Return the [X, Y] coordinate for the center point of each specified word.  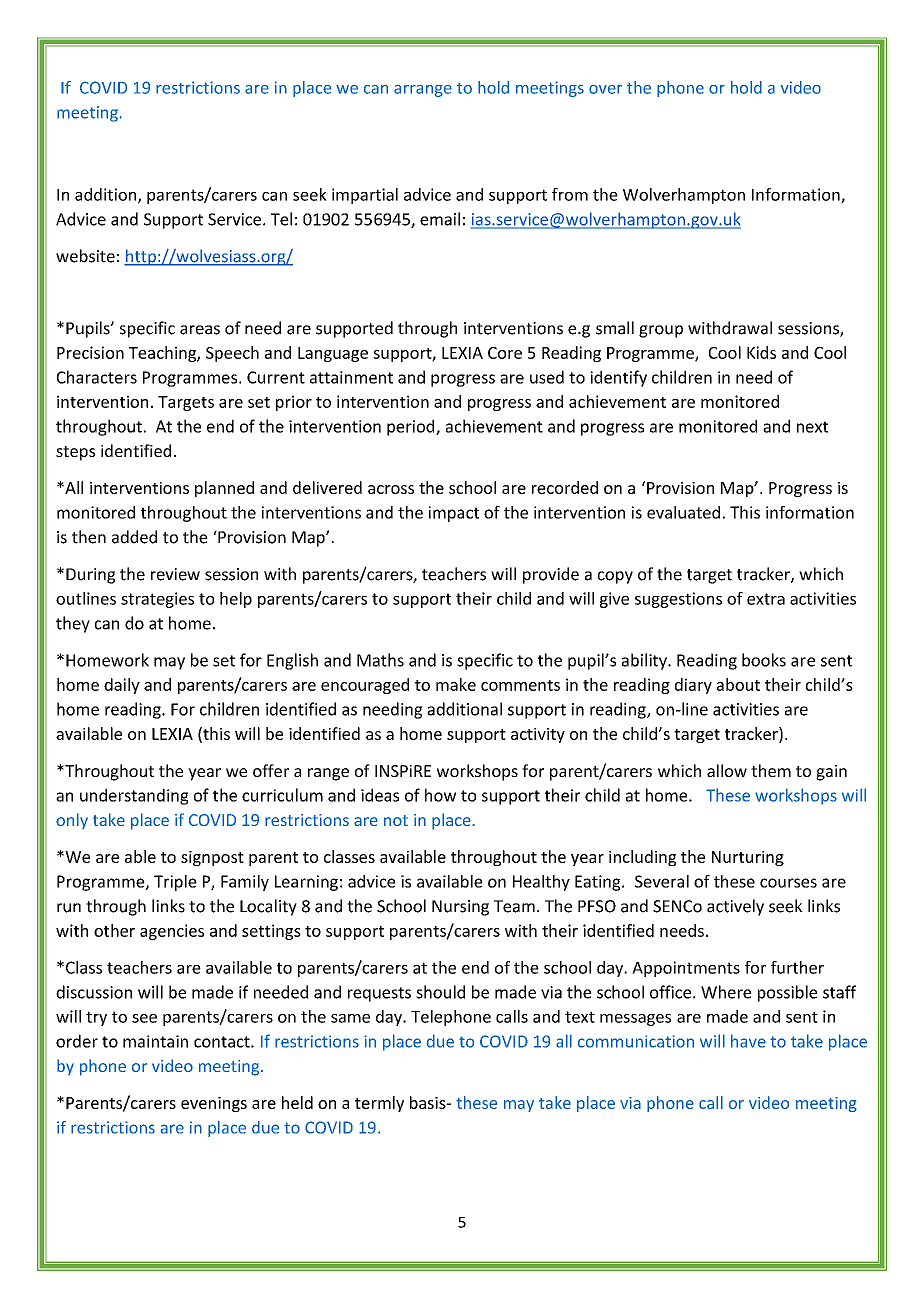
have [748, 1041]
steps [75, 453]
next [812, 427]
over [605, 89]
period [412, 427]
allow [727, 770]
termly [379, 1104]
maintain [155, 1041]
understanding [134, 796]
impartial [365, 196]
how [440, 795]
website [85, 256]
